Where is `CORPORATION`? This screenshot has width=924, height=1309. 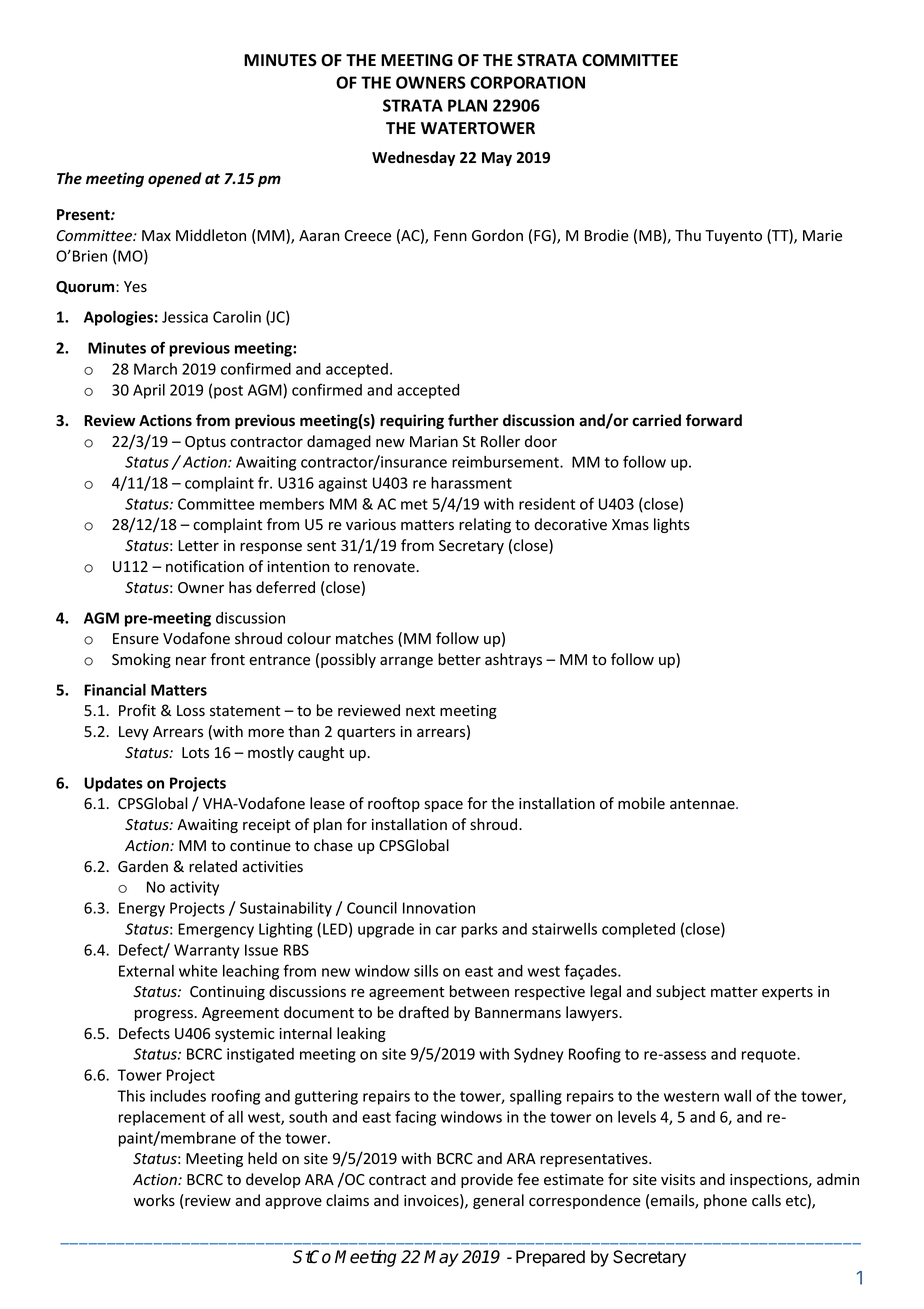
CORPORATION is located at coordinates (527, 82).
